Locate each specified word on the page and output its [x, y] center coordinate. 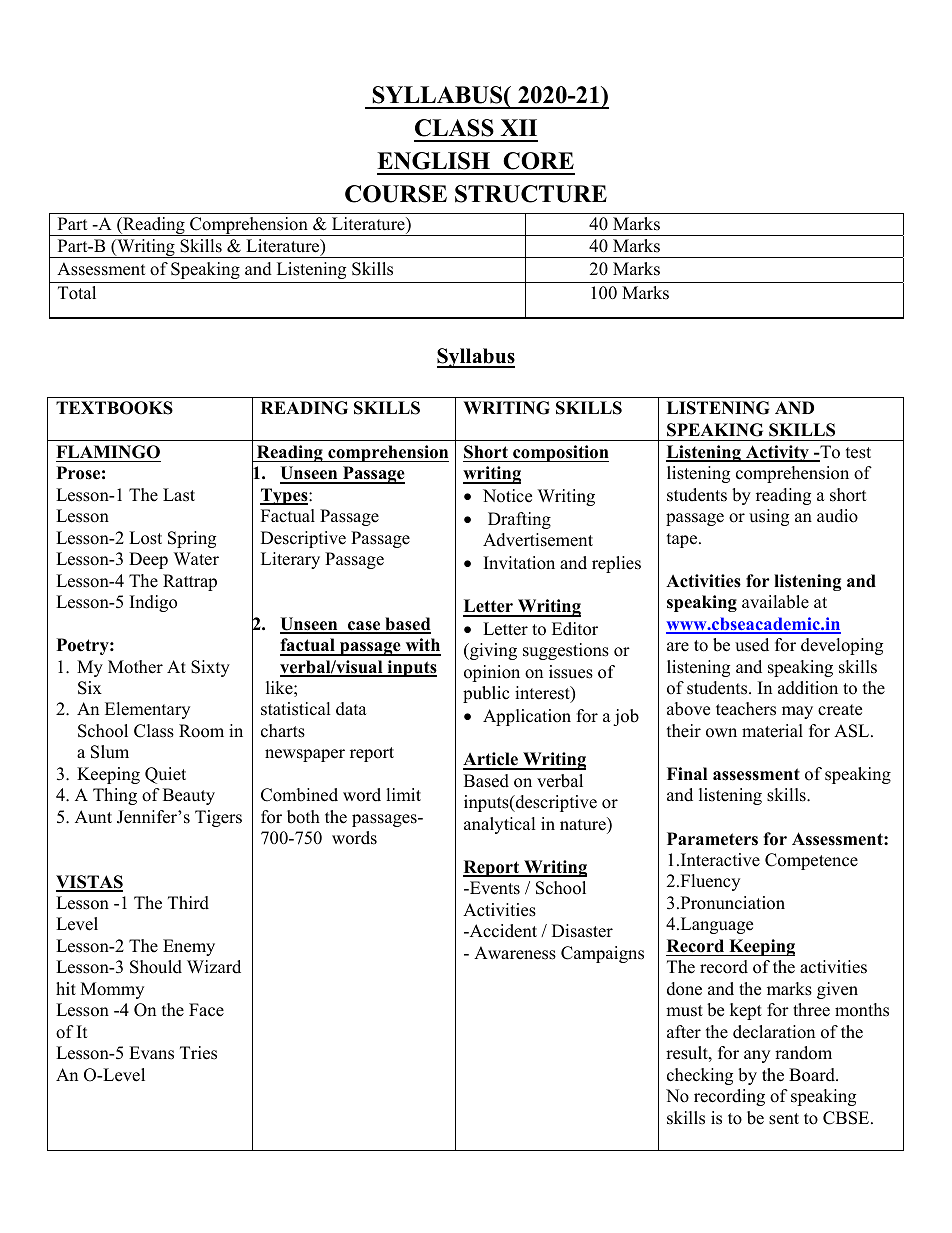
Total [77, 293]
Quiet [165, 775]
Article [491, 760]
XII [519, 127]
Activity [777, 453]
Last [179, 495]
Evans [151, 1053]
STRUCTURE [531, 194]
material [772, 731]
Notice [507, 496]
